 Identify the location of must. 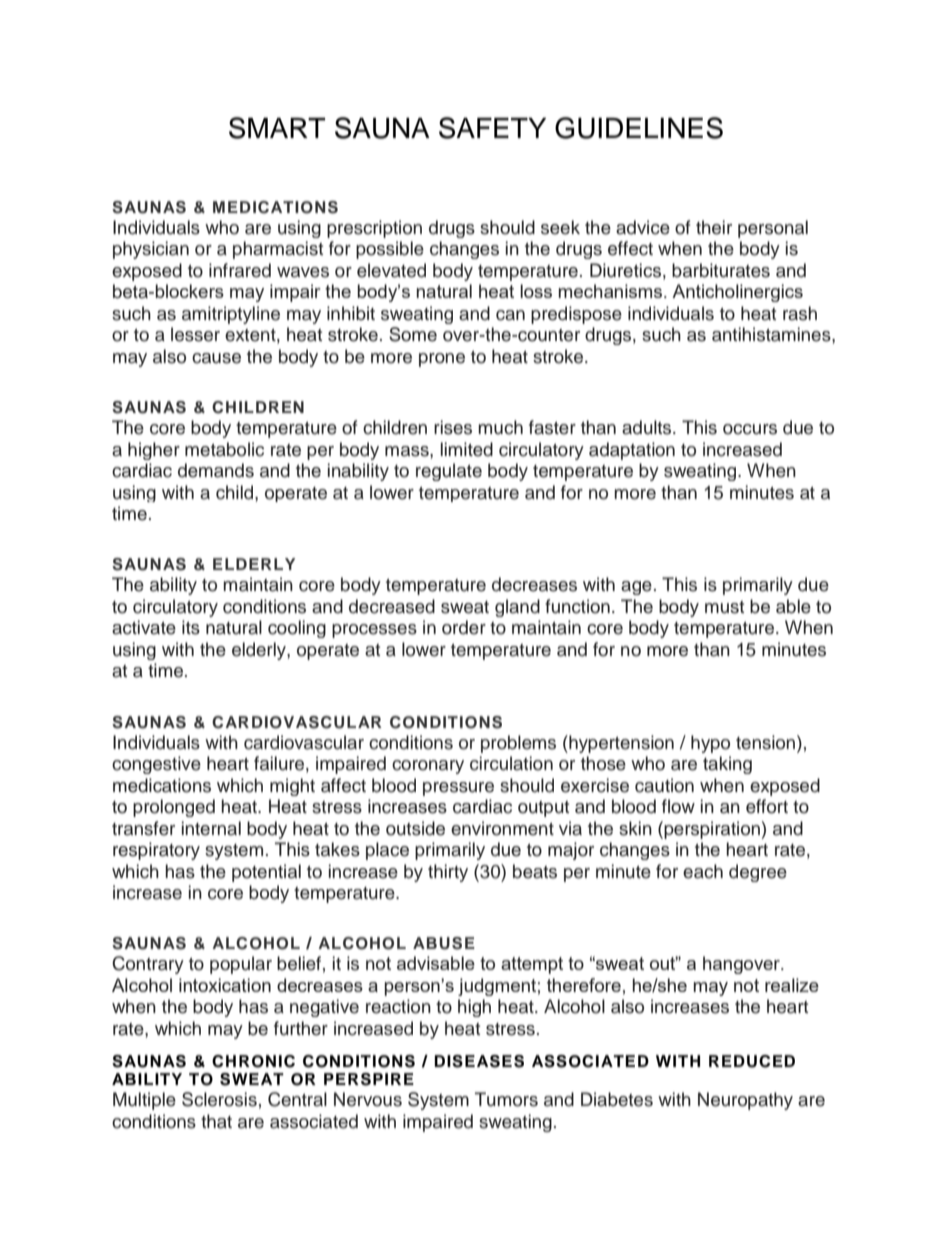
(724, 607).
